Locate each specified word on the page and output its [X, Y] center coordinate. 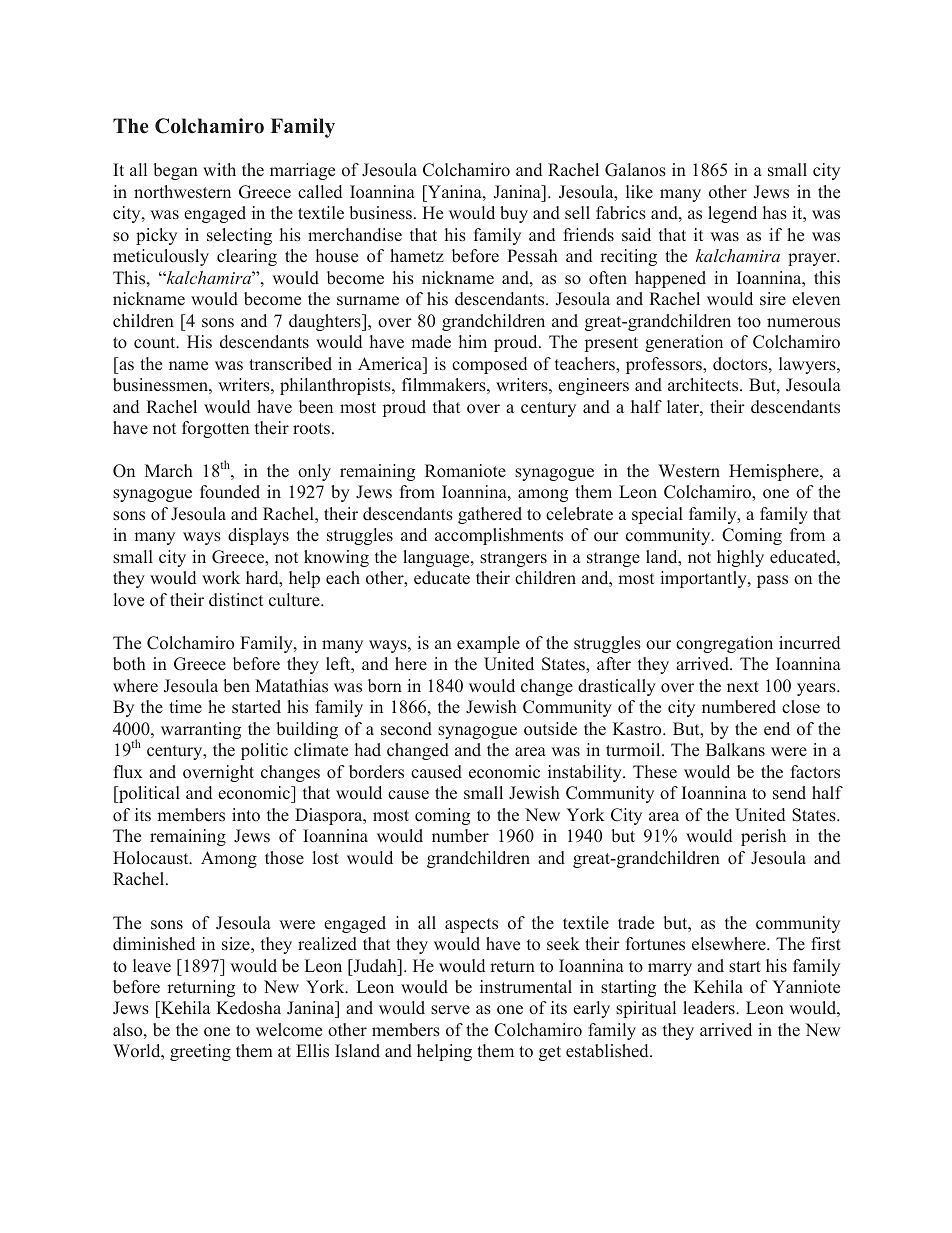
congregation [724, 644]
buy [514, 214]
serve [450, 1010]
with [219, 169]
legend [732, 214]
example [488, 644]
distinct [236, 600]
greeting [200, 1052]
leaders [710, 1008]
